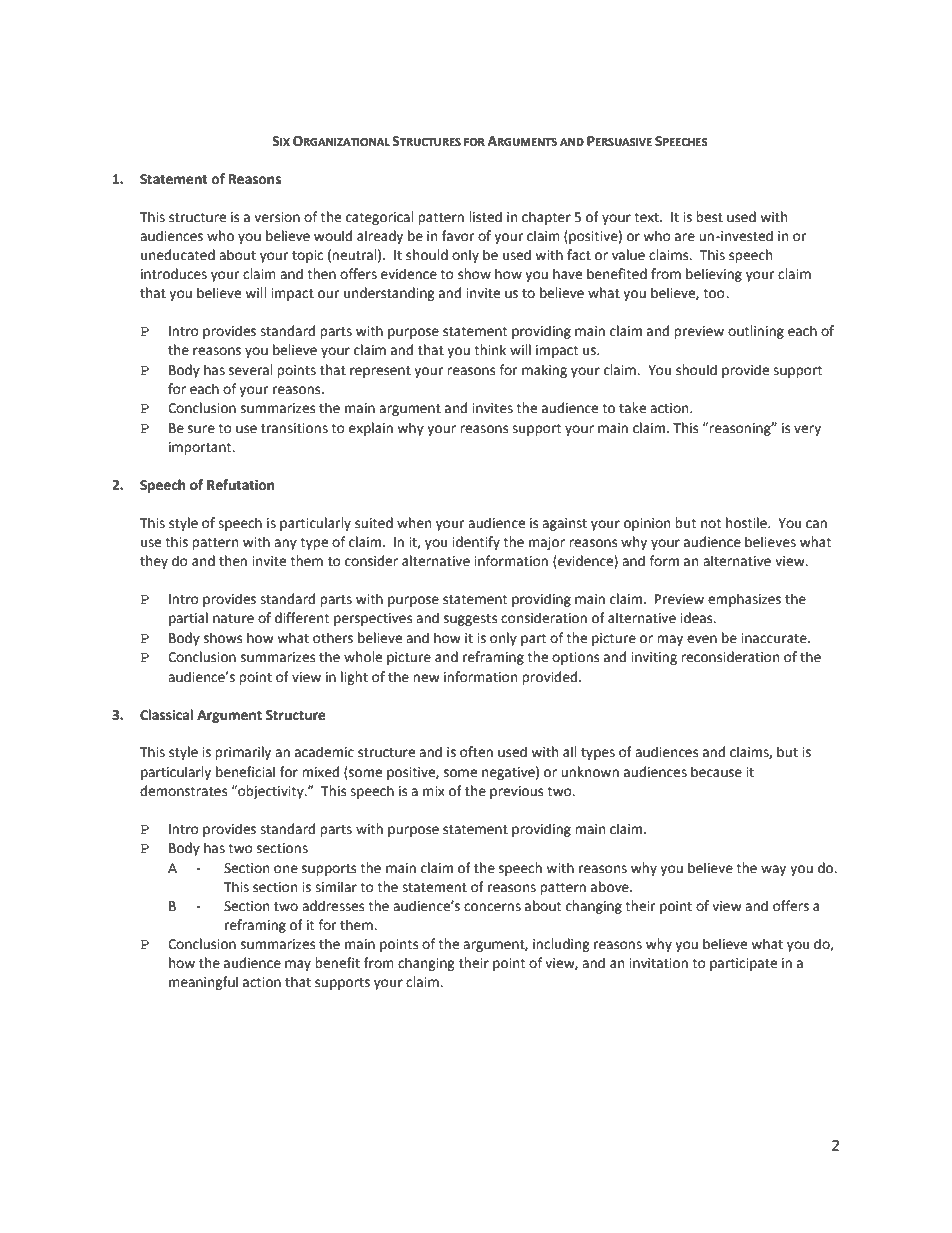 The image size is (952, 1233). I want to click on best, so click(709, 217).
